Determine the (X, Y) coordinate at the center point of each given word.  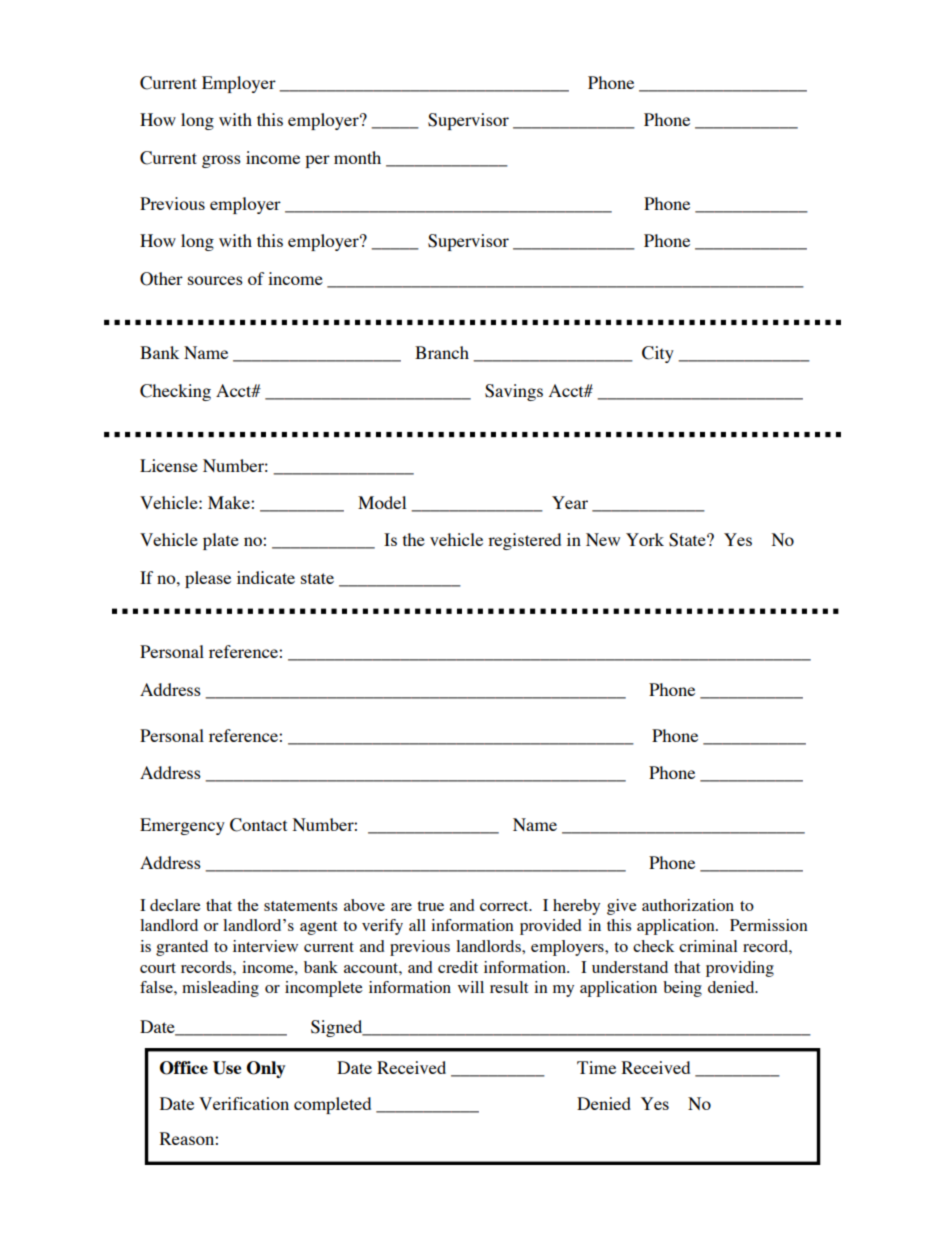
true (430, 906)
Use (227, 1068)
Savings (514, 392)
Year (570, 502)
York (645, 539)
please (208, 579)
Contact (258, 825)
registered (524, 541)
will (471, 987)
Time (596, 1067)
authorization (688, 905)
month (357, 157)
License (169, 465)
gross (221, 161)
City (658, 354)
